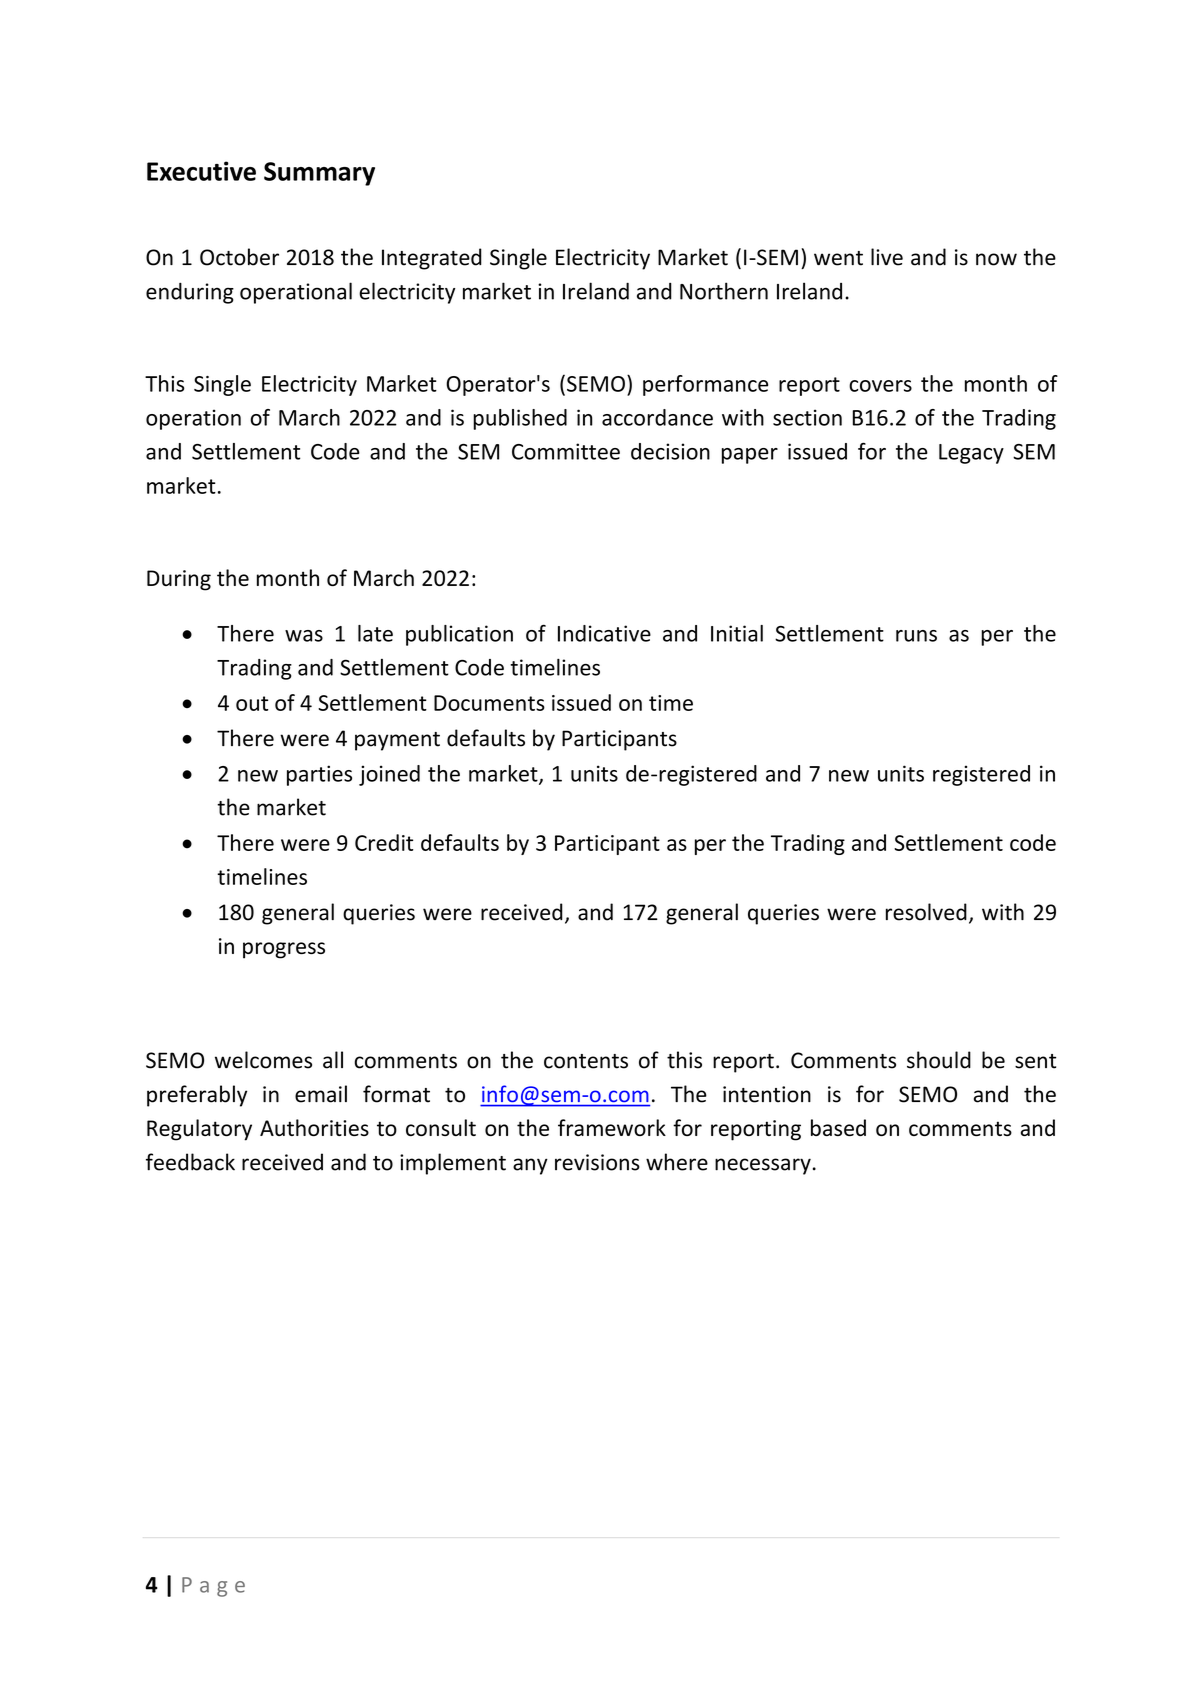  What do you see at coordinates (319, 174) in the image?
I see `Summary` at bounding box center [319, 174].
